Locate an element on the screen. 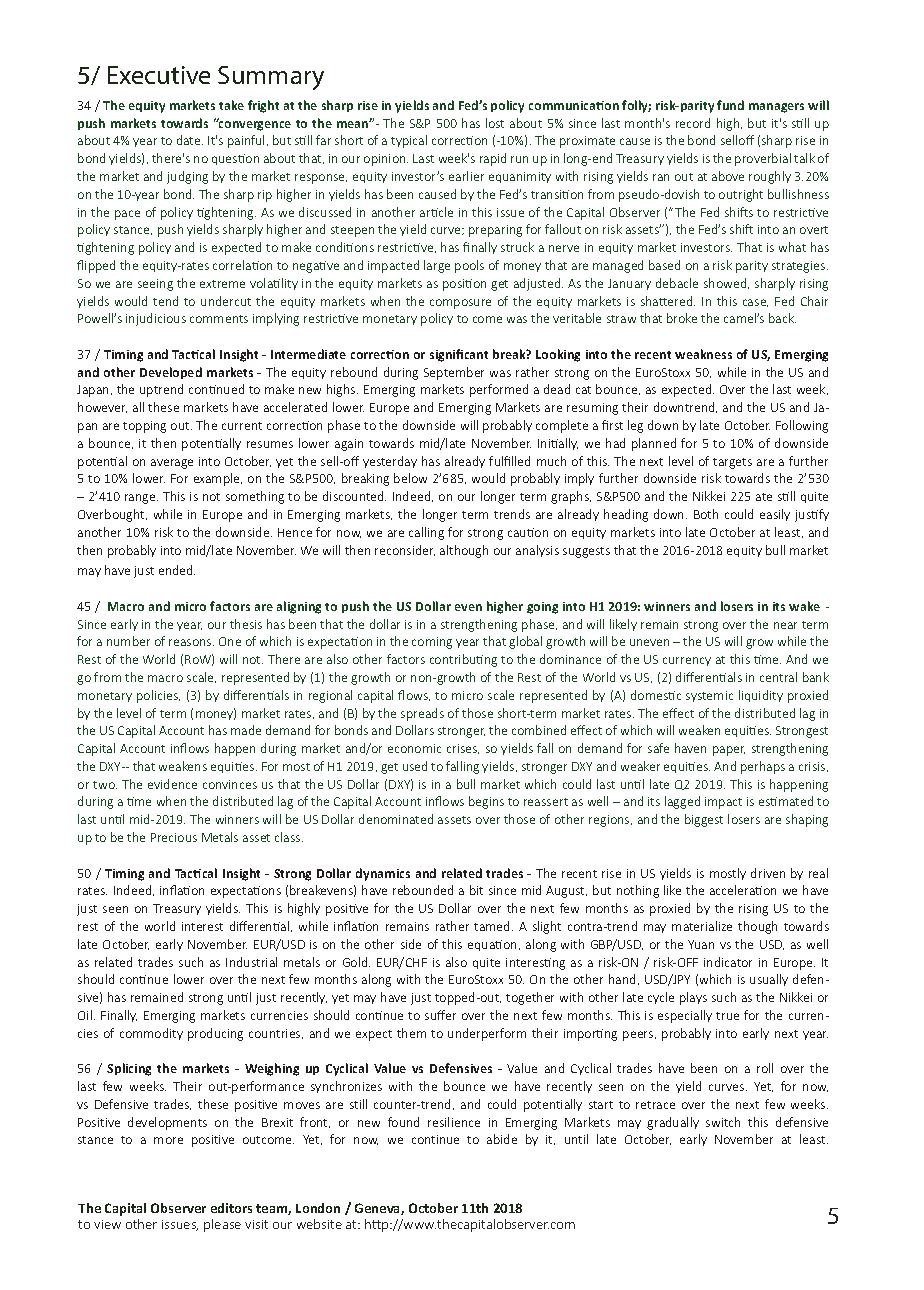 The width and height of the screenshot is (924, 1290). abide is located at coordinates (502, 1139).
